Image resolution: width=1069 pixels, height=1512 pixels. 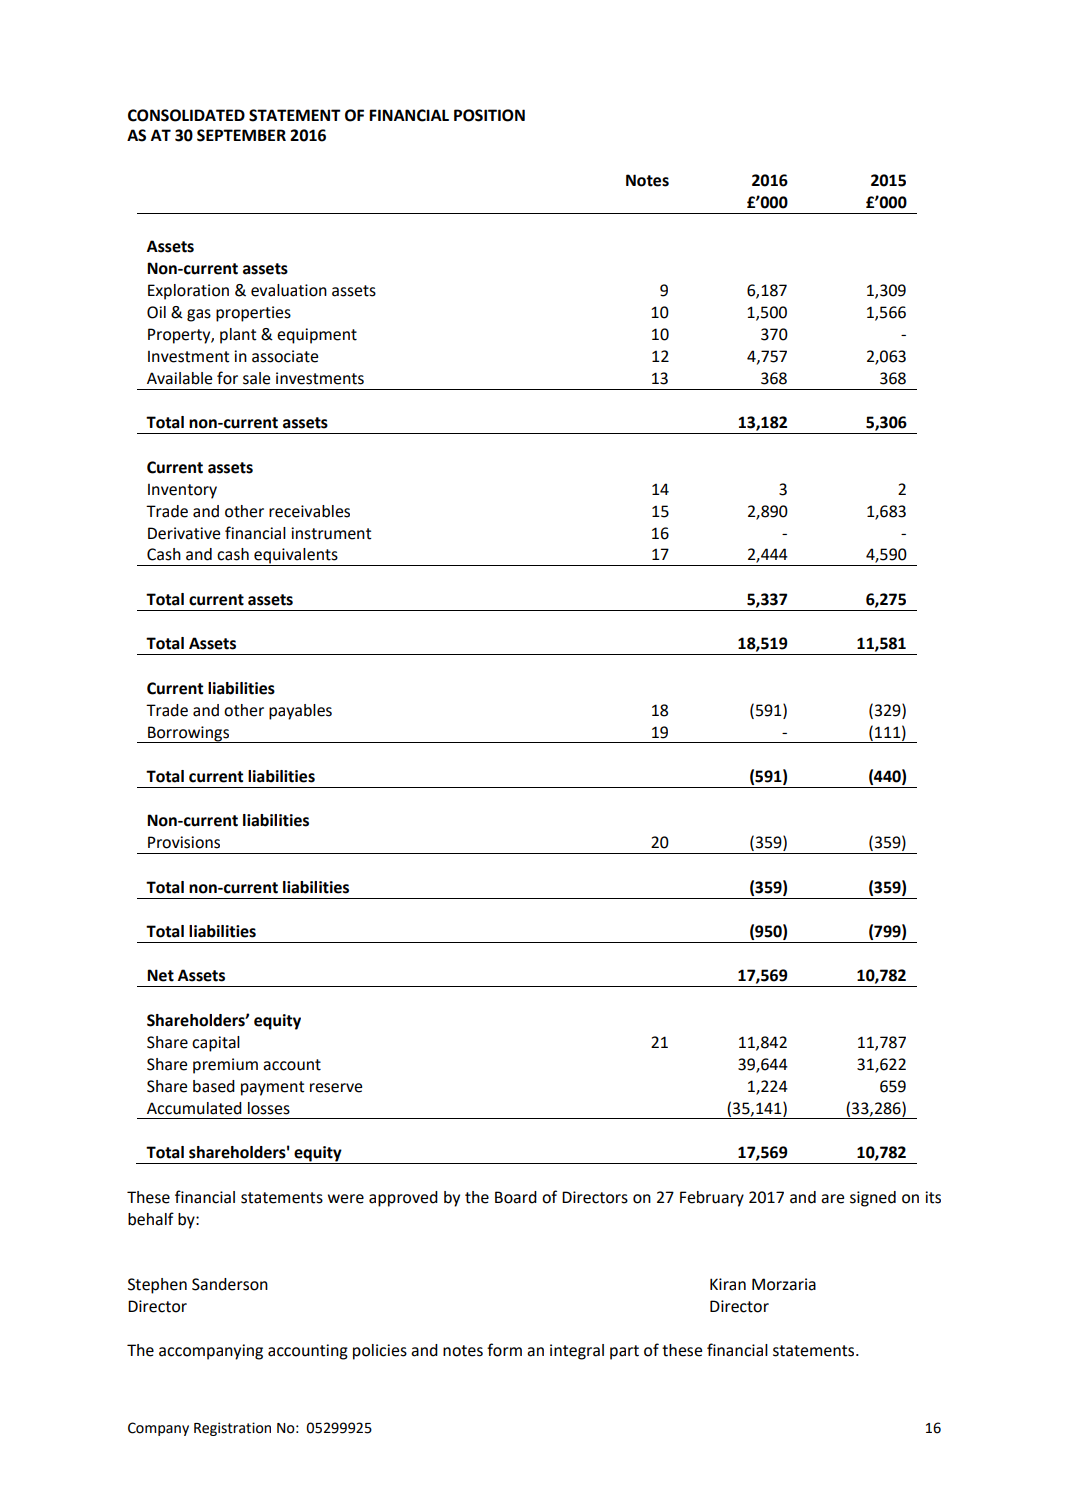 I want to click on instrument, so click(x=331, y=533).
